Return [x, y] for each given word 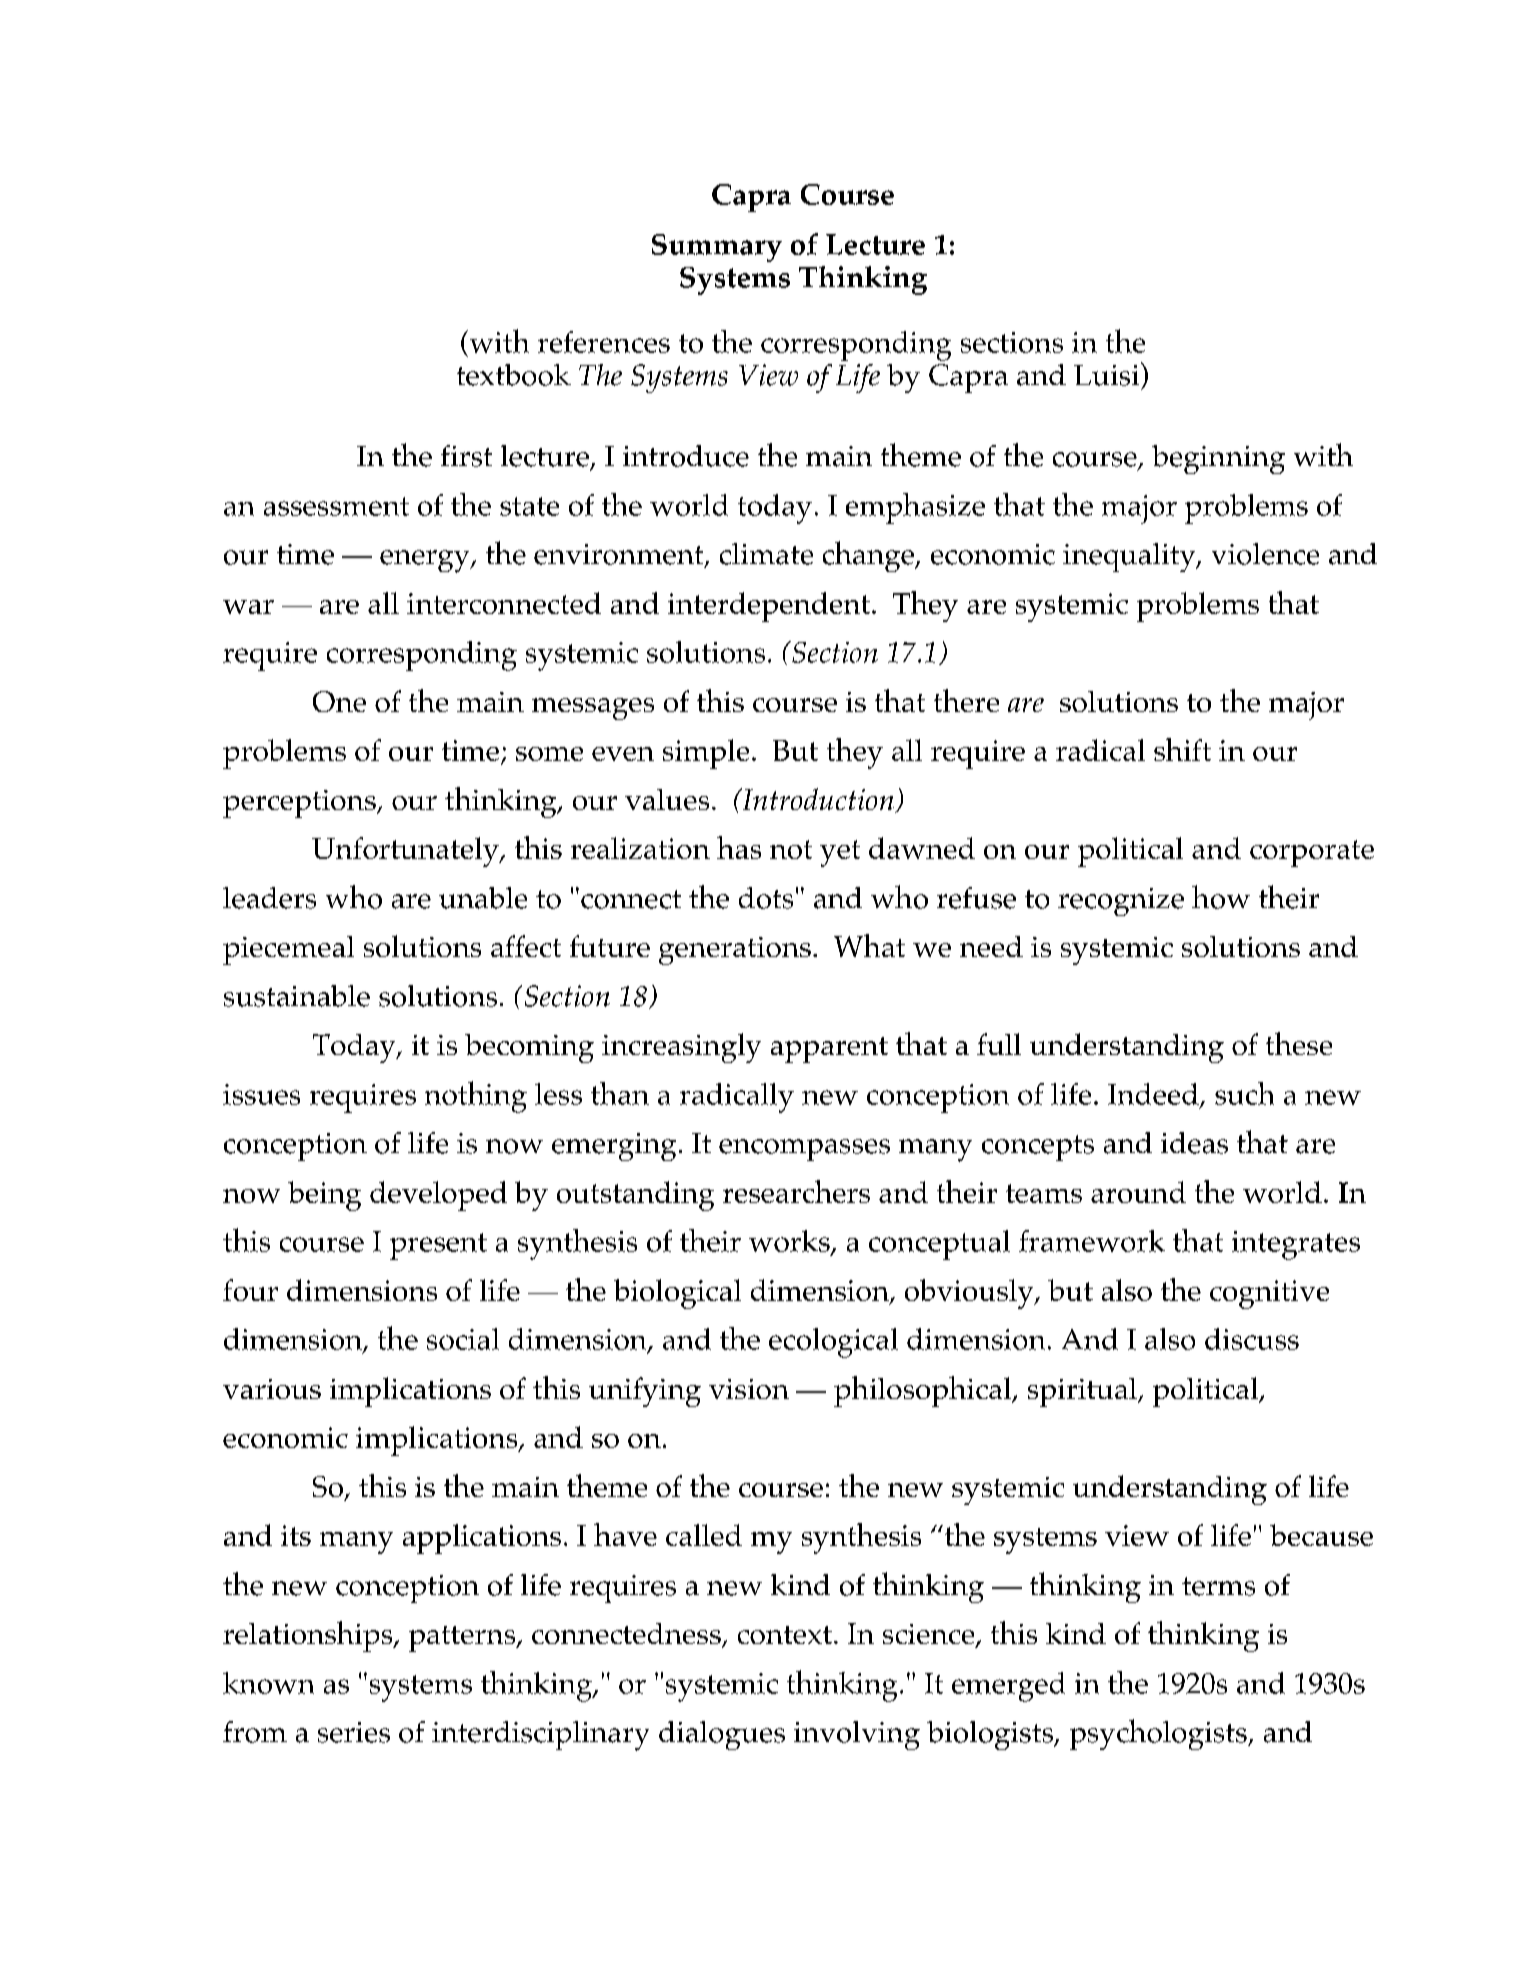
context [785, 1635]
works [790, 1242]
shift [1182, 749]
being [324, 1196]
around [1138, 1192]
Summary [717, 248]
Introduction [818, 800]
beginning [1218, 459]
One [339, 701]
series [354, 1732]
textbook [514, 375]
